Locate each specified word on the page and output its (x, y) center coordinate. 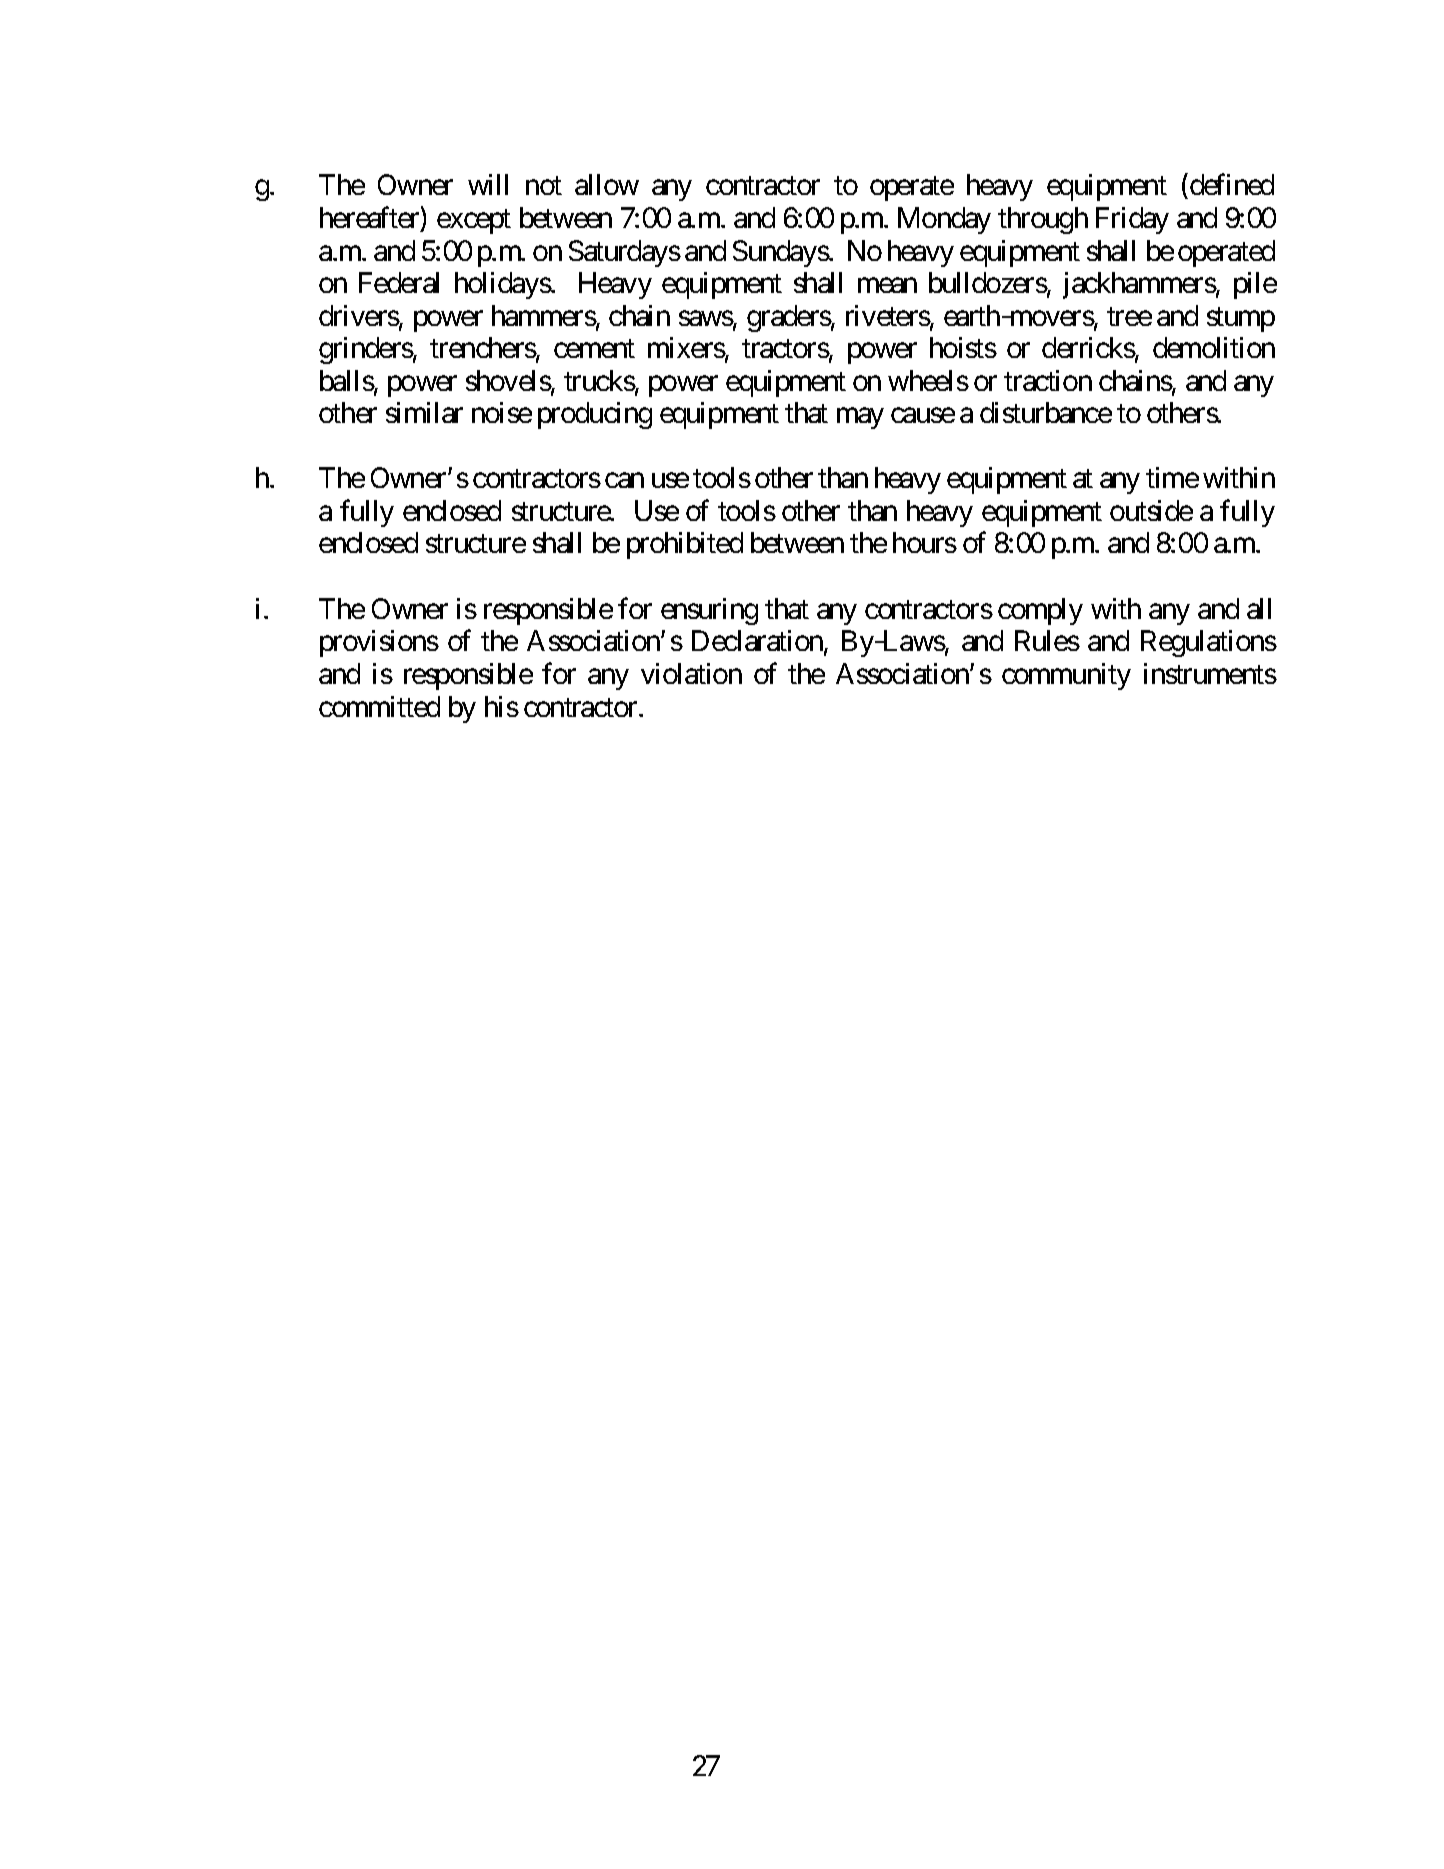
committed (379, 706)
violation (691, 673)
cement (594, 349)
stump (1241, 319)
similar (424, 412)
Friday (1132, 220)
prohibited (685, 545)
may (860, 418)
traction (1048, 380)
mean (887, 285)
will (488, 184)
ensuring (709, 611)
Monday (944, 220)
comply (1040, 611)
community (1066, 676)
